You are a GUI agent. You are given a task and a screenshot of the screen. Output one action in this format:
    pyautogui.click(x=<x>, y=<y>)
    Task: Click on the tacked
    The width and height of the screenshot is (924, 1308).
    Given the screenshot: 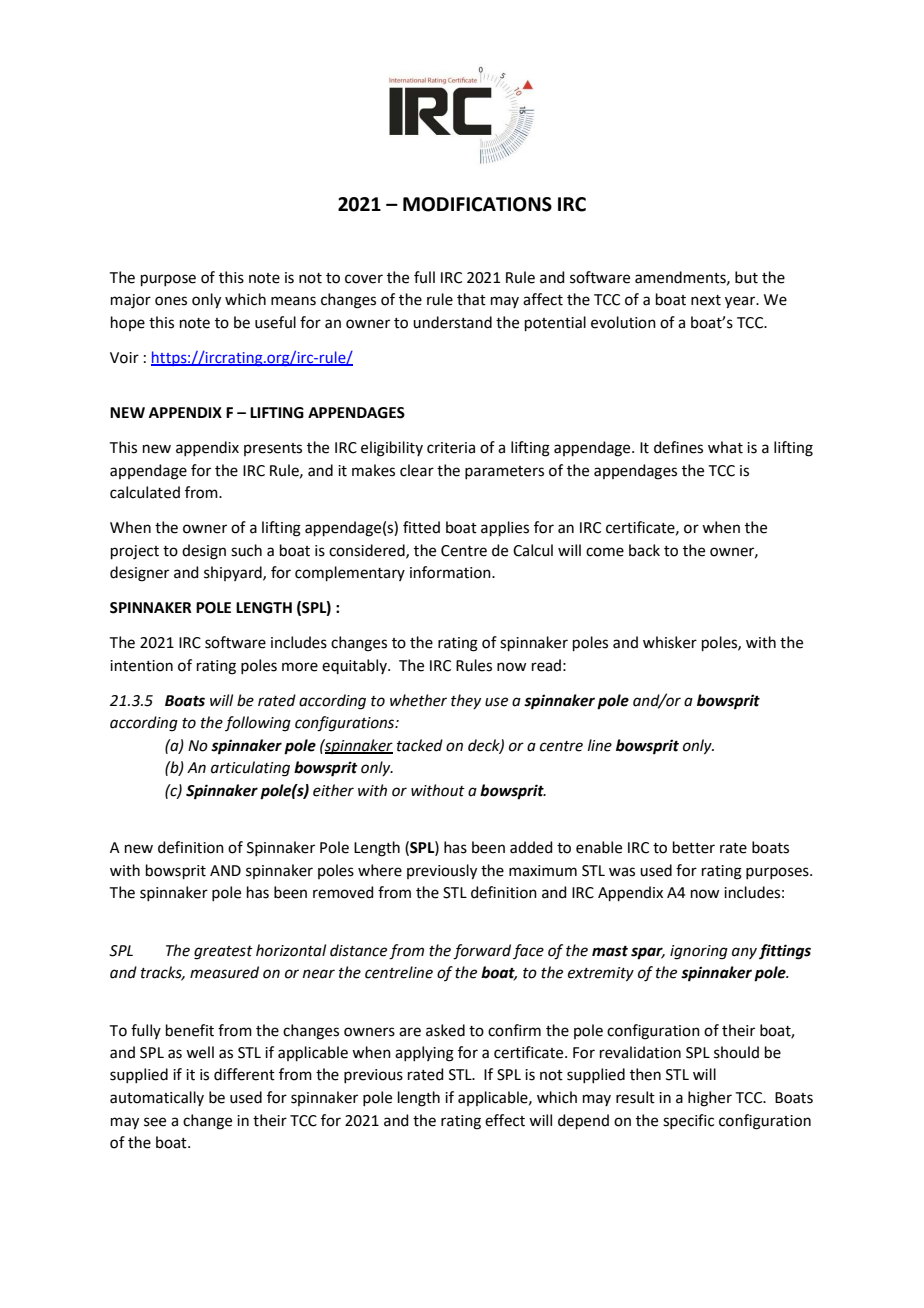 What is the action you would take?
    pyautogui.click(x=420, y=745)
